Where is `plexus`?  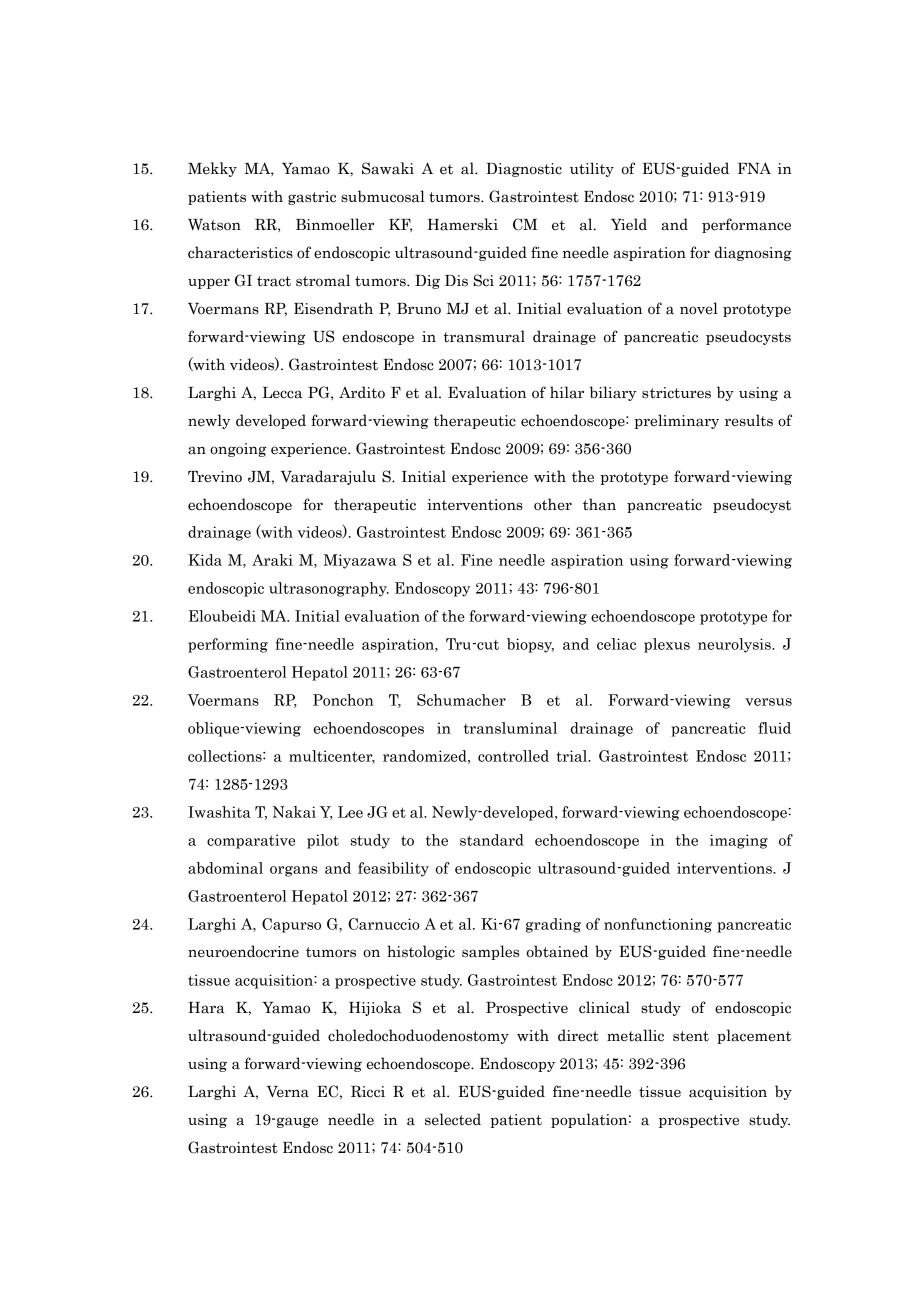
plexus is located at coordinates (667, 645).
